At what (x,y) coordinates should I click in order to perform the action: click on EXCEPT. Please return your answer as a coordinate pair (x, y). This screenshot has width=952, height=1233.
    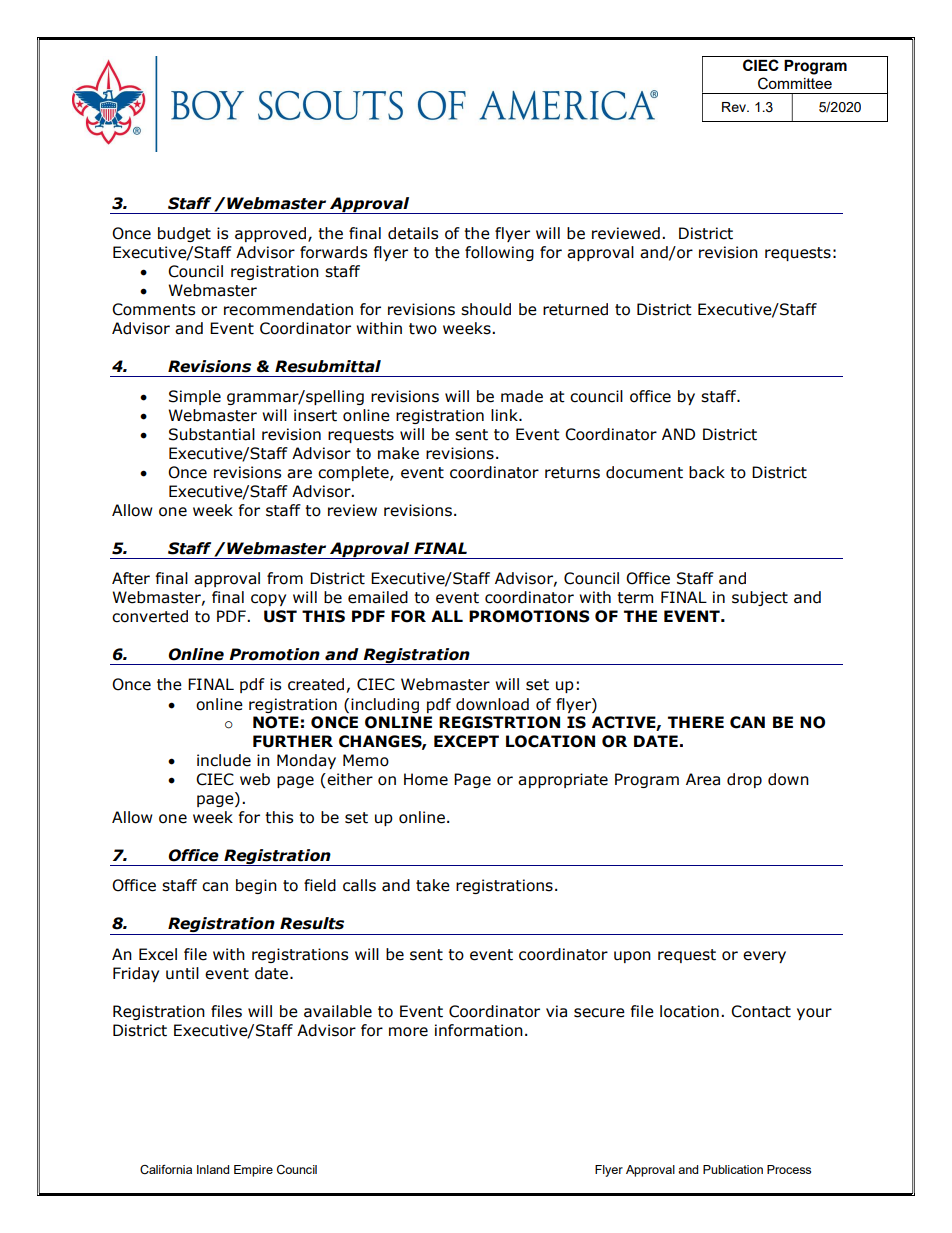
    Looking at the image, I should click on (466, 741).
